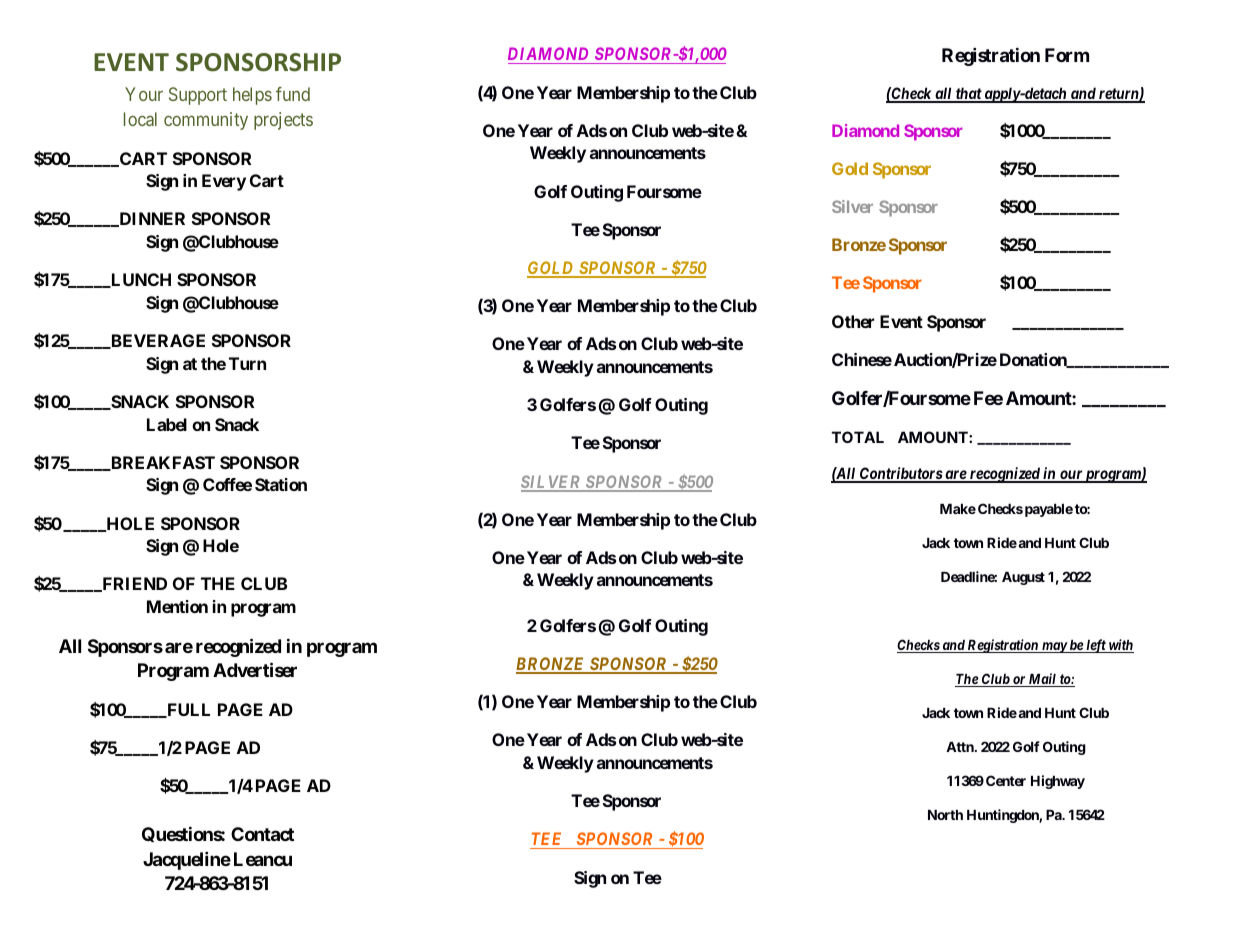  Describe the element at coordinates (252, 96) in the document. I see `helps` at that location.
